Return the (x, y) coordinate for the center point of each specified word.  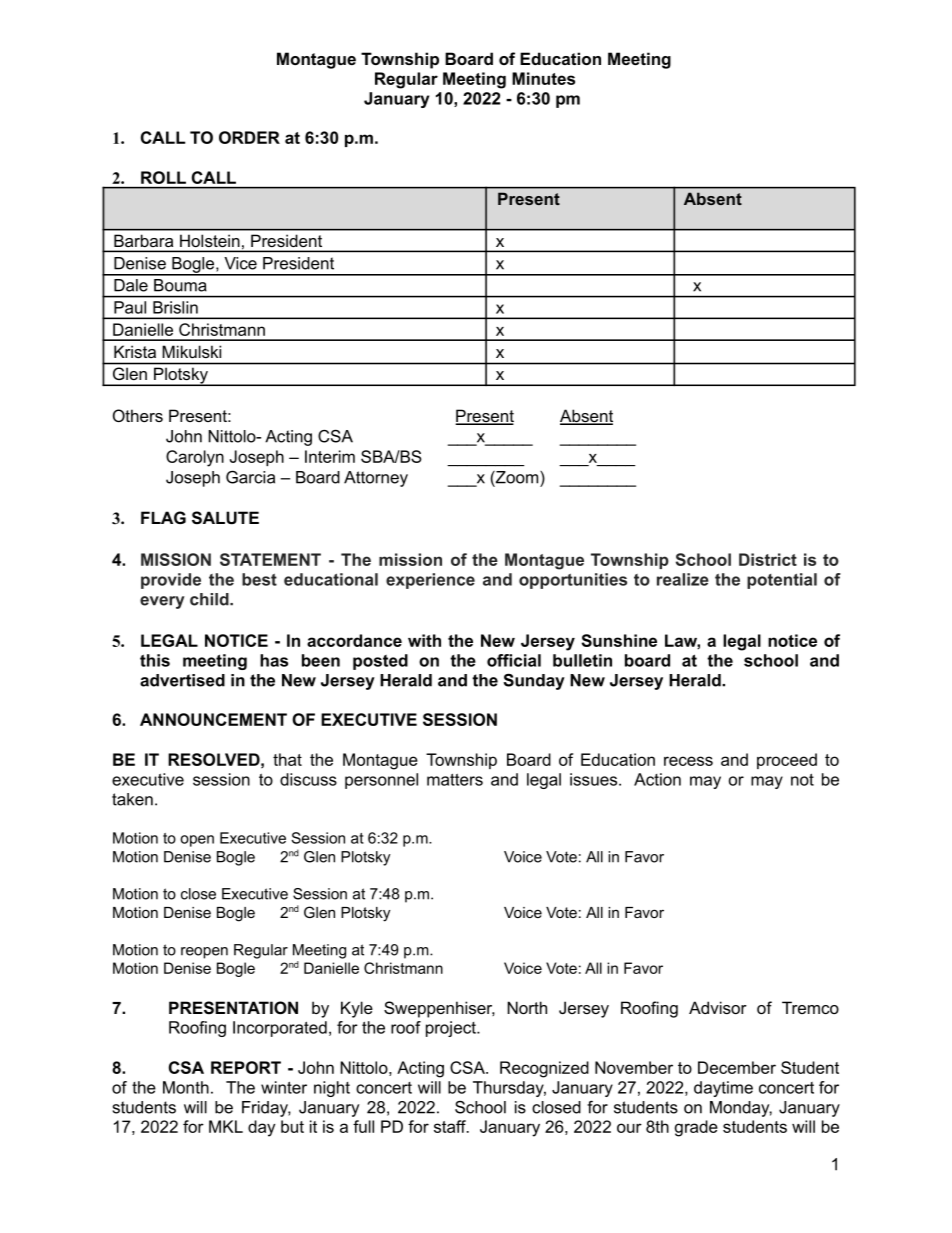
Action (657, 779)
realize (683, 579)
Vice (240, 263)
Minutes (543, 78)
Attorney (376, 479)
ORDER (249, 137)
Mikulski (191, 351)
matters (455, 779)
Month (186, 1087)
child (210, 599)
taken (132, 799)
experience (430, 581)
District (768, 559)
